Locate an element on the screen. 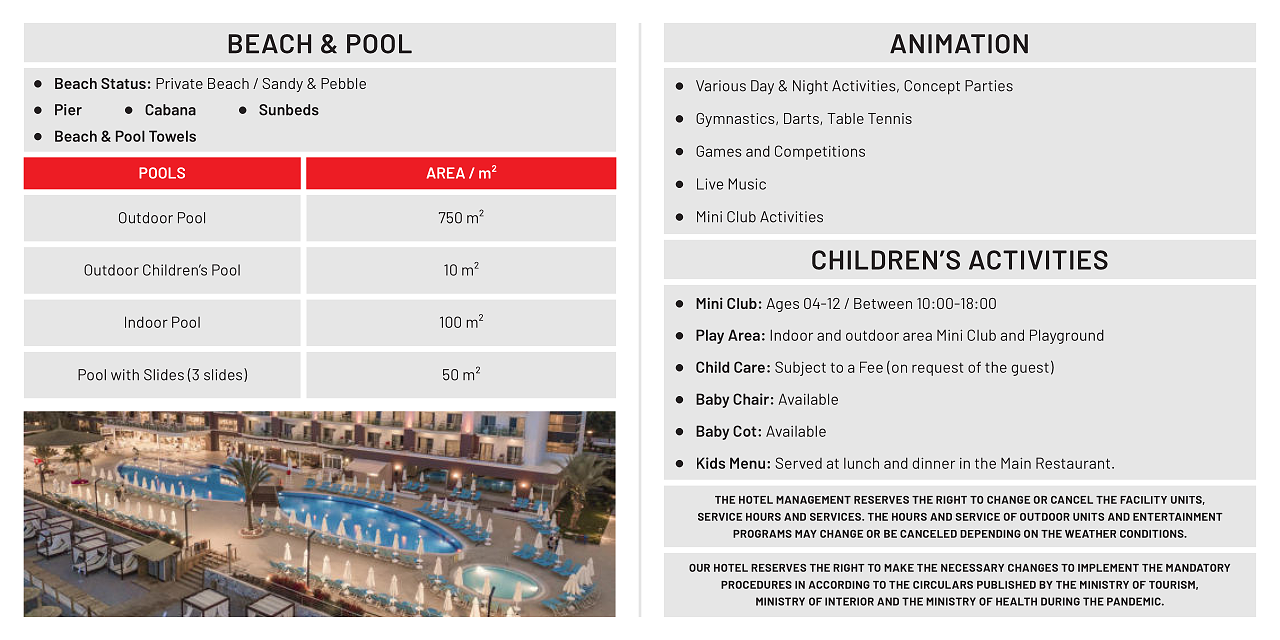 This screenshot has width=1280, height=640. PUBLISHED is located at coordinates (1006, 585).
